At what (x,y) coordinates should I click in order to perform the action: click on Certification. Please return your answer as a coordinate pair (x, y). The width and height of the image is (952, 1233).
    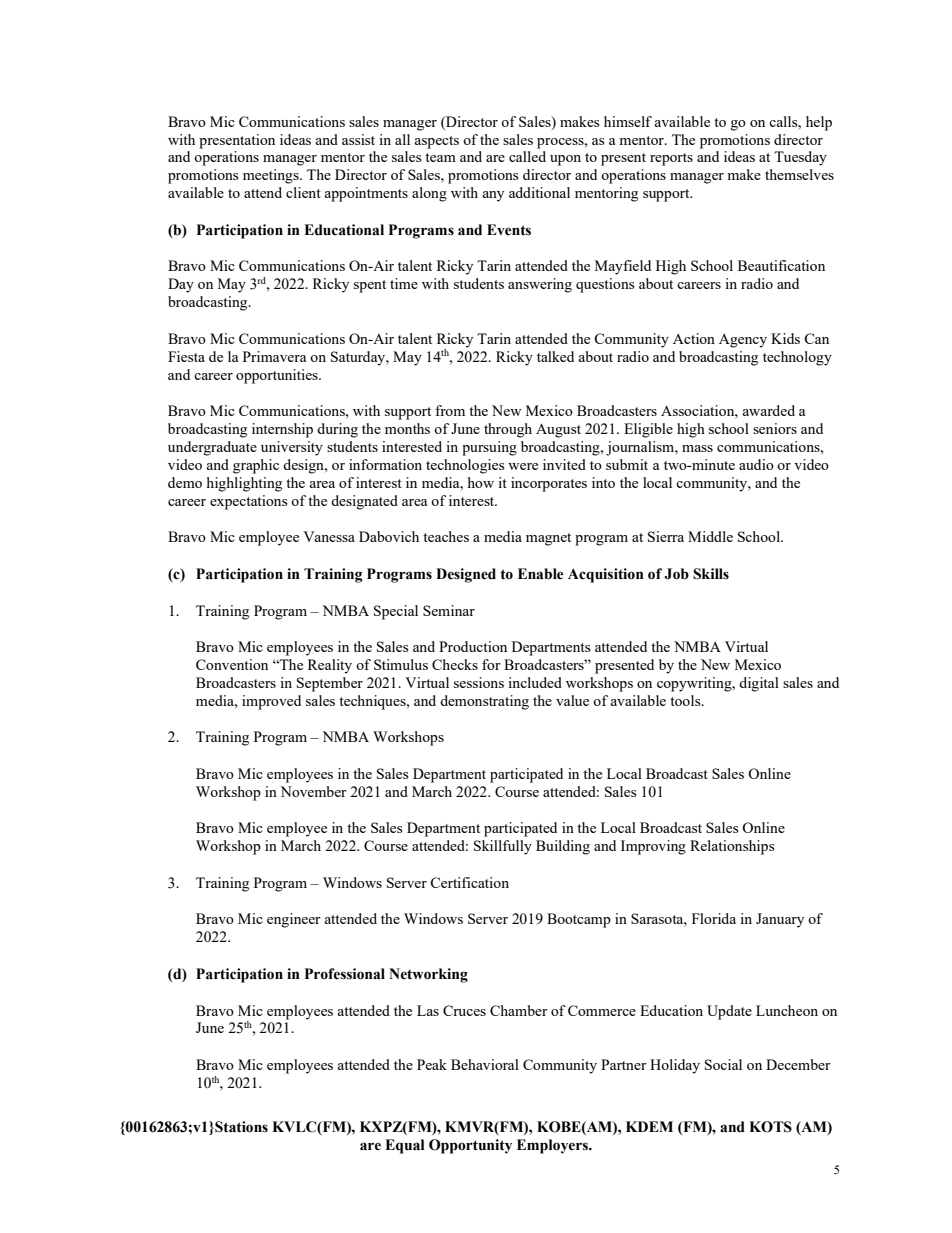
    Looking at the image, I should click on (469, 882).
